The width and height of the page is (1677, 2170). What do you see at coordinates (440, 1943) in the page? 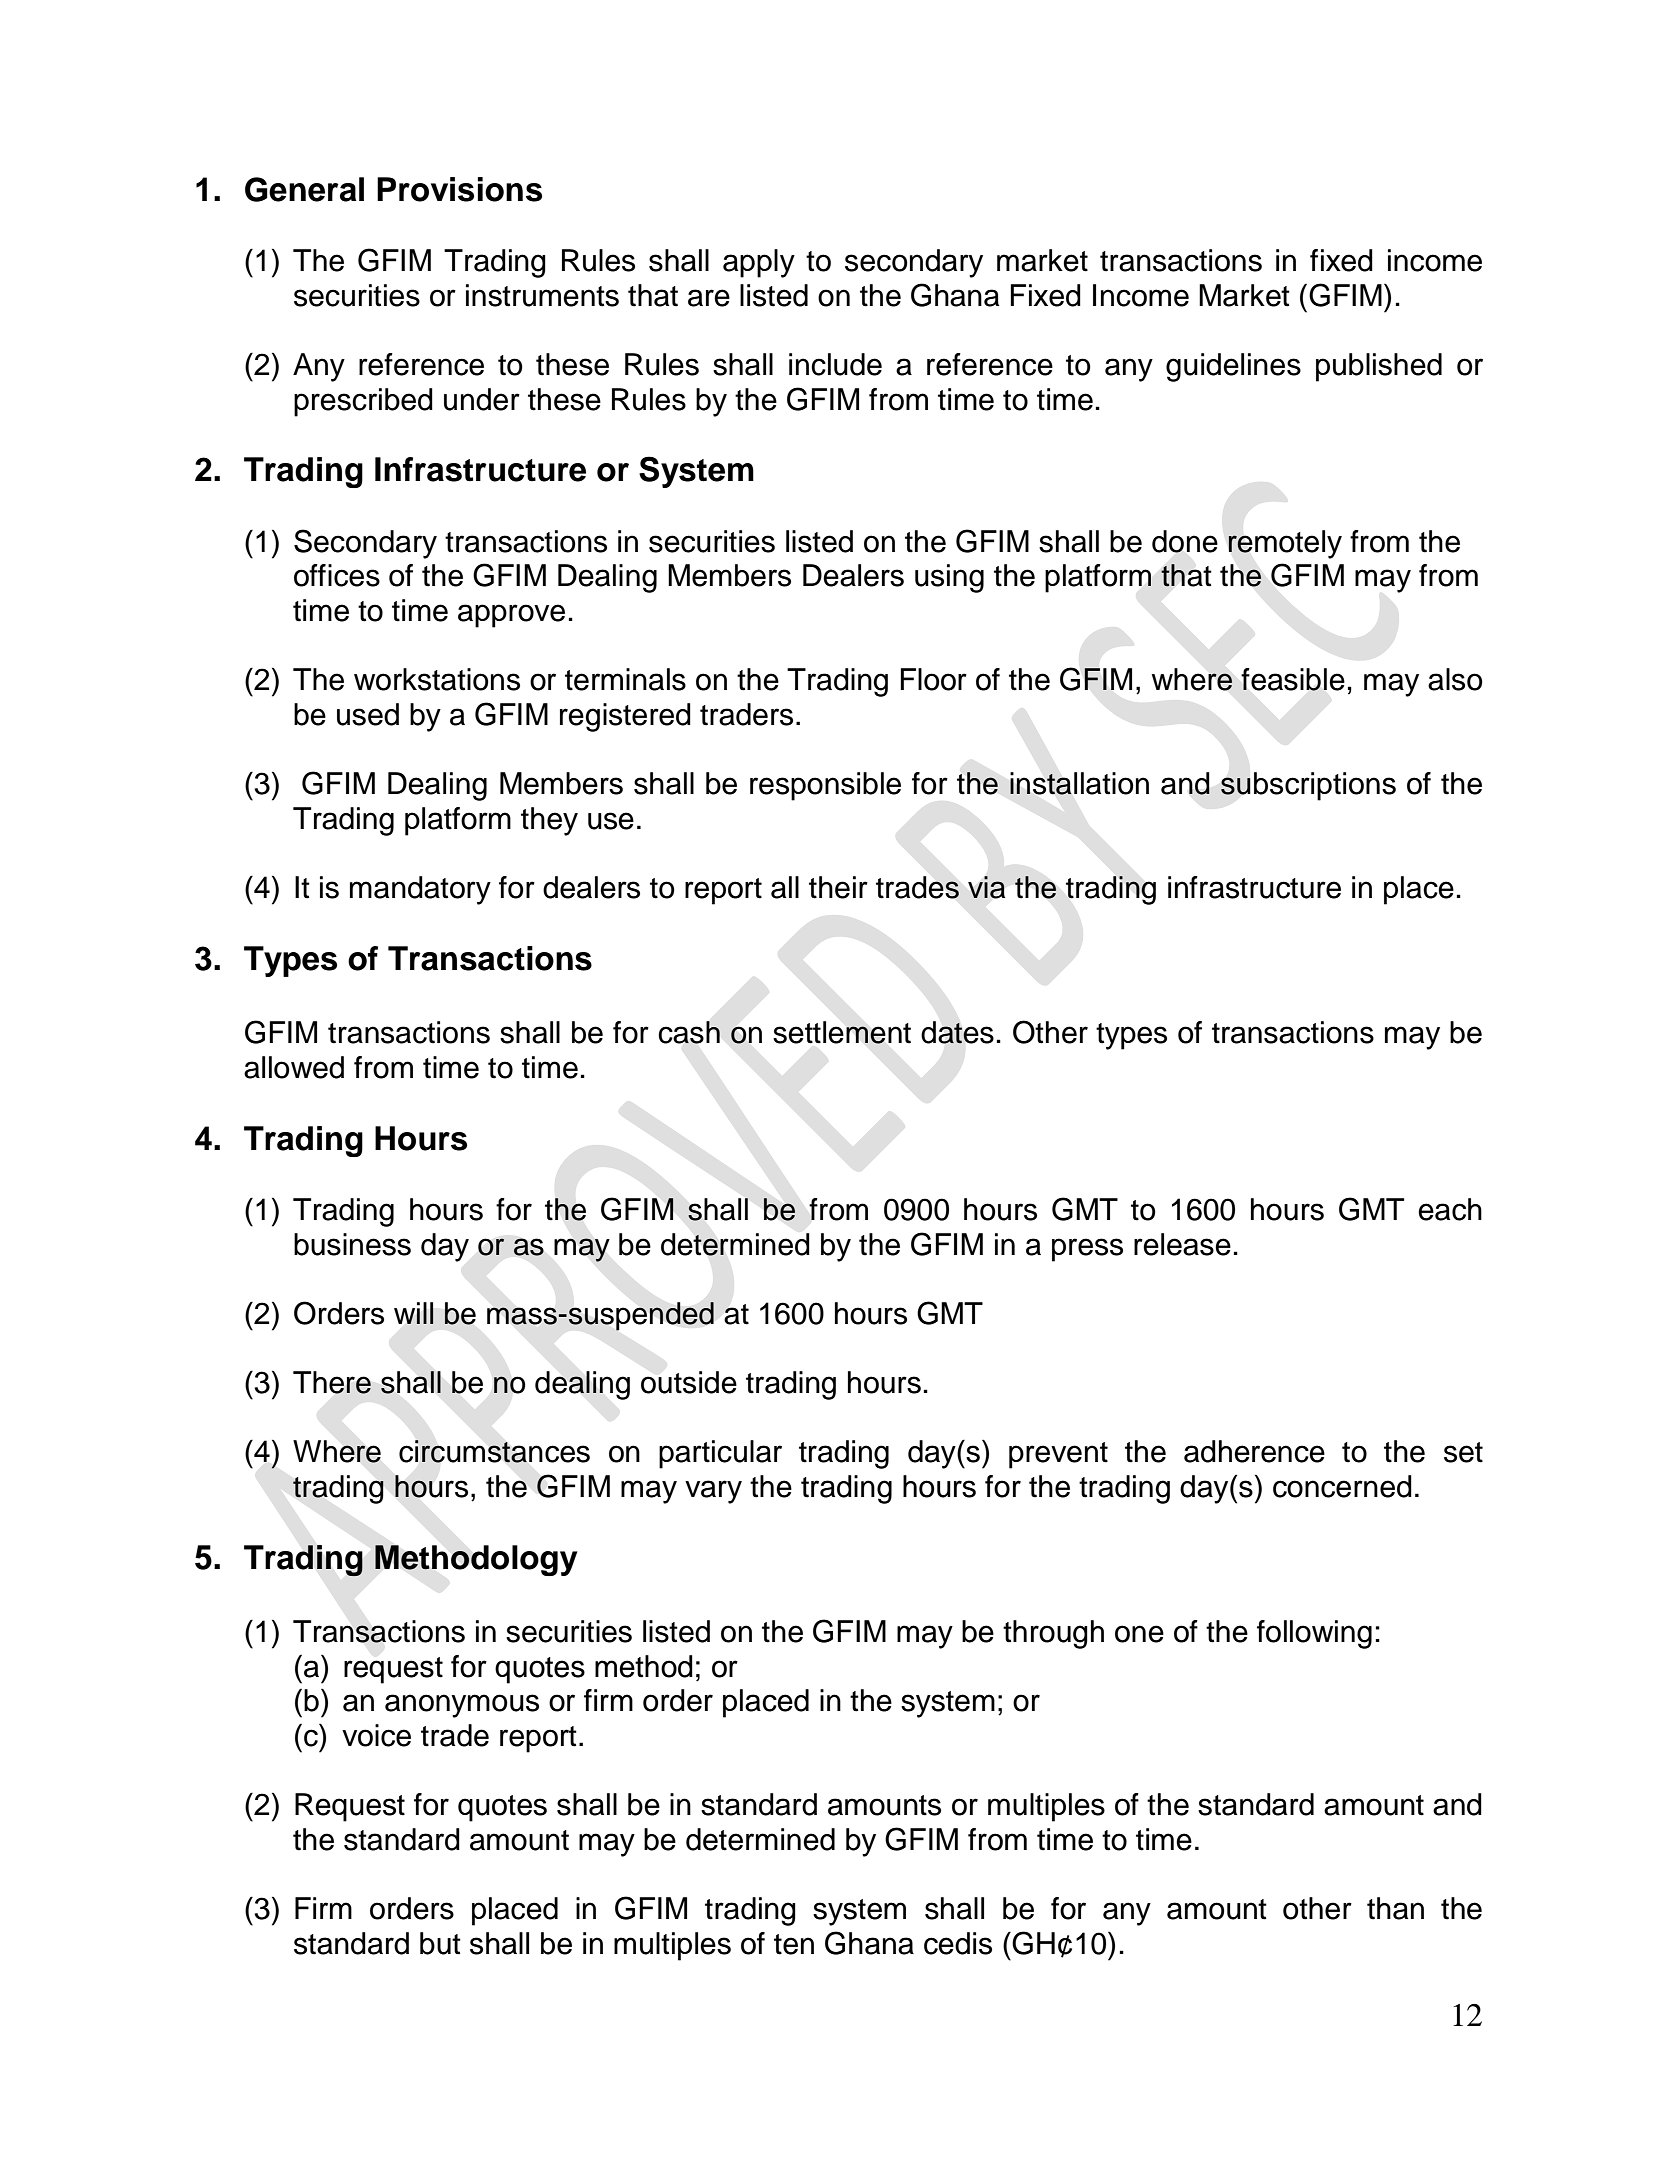
I see `but` at bounding box center [440, 1943].
